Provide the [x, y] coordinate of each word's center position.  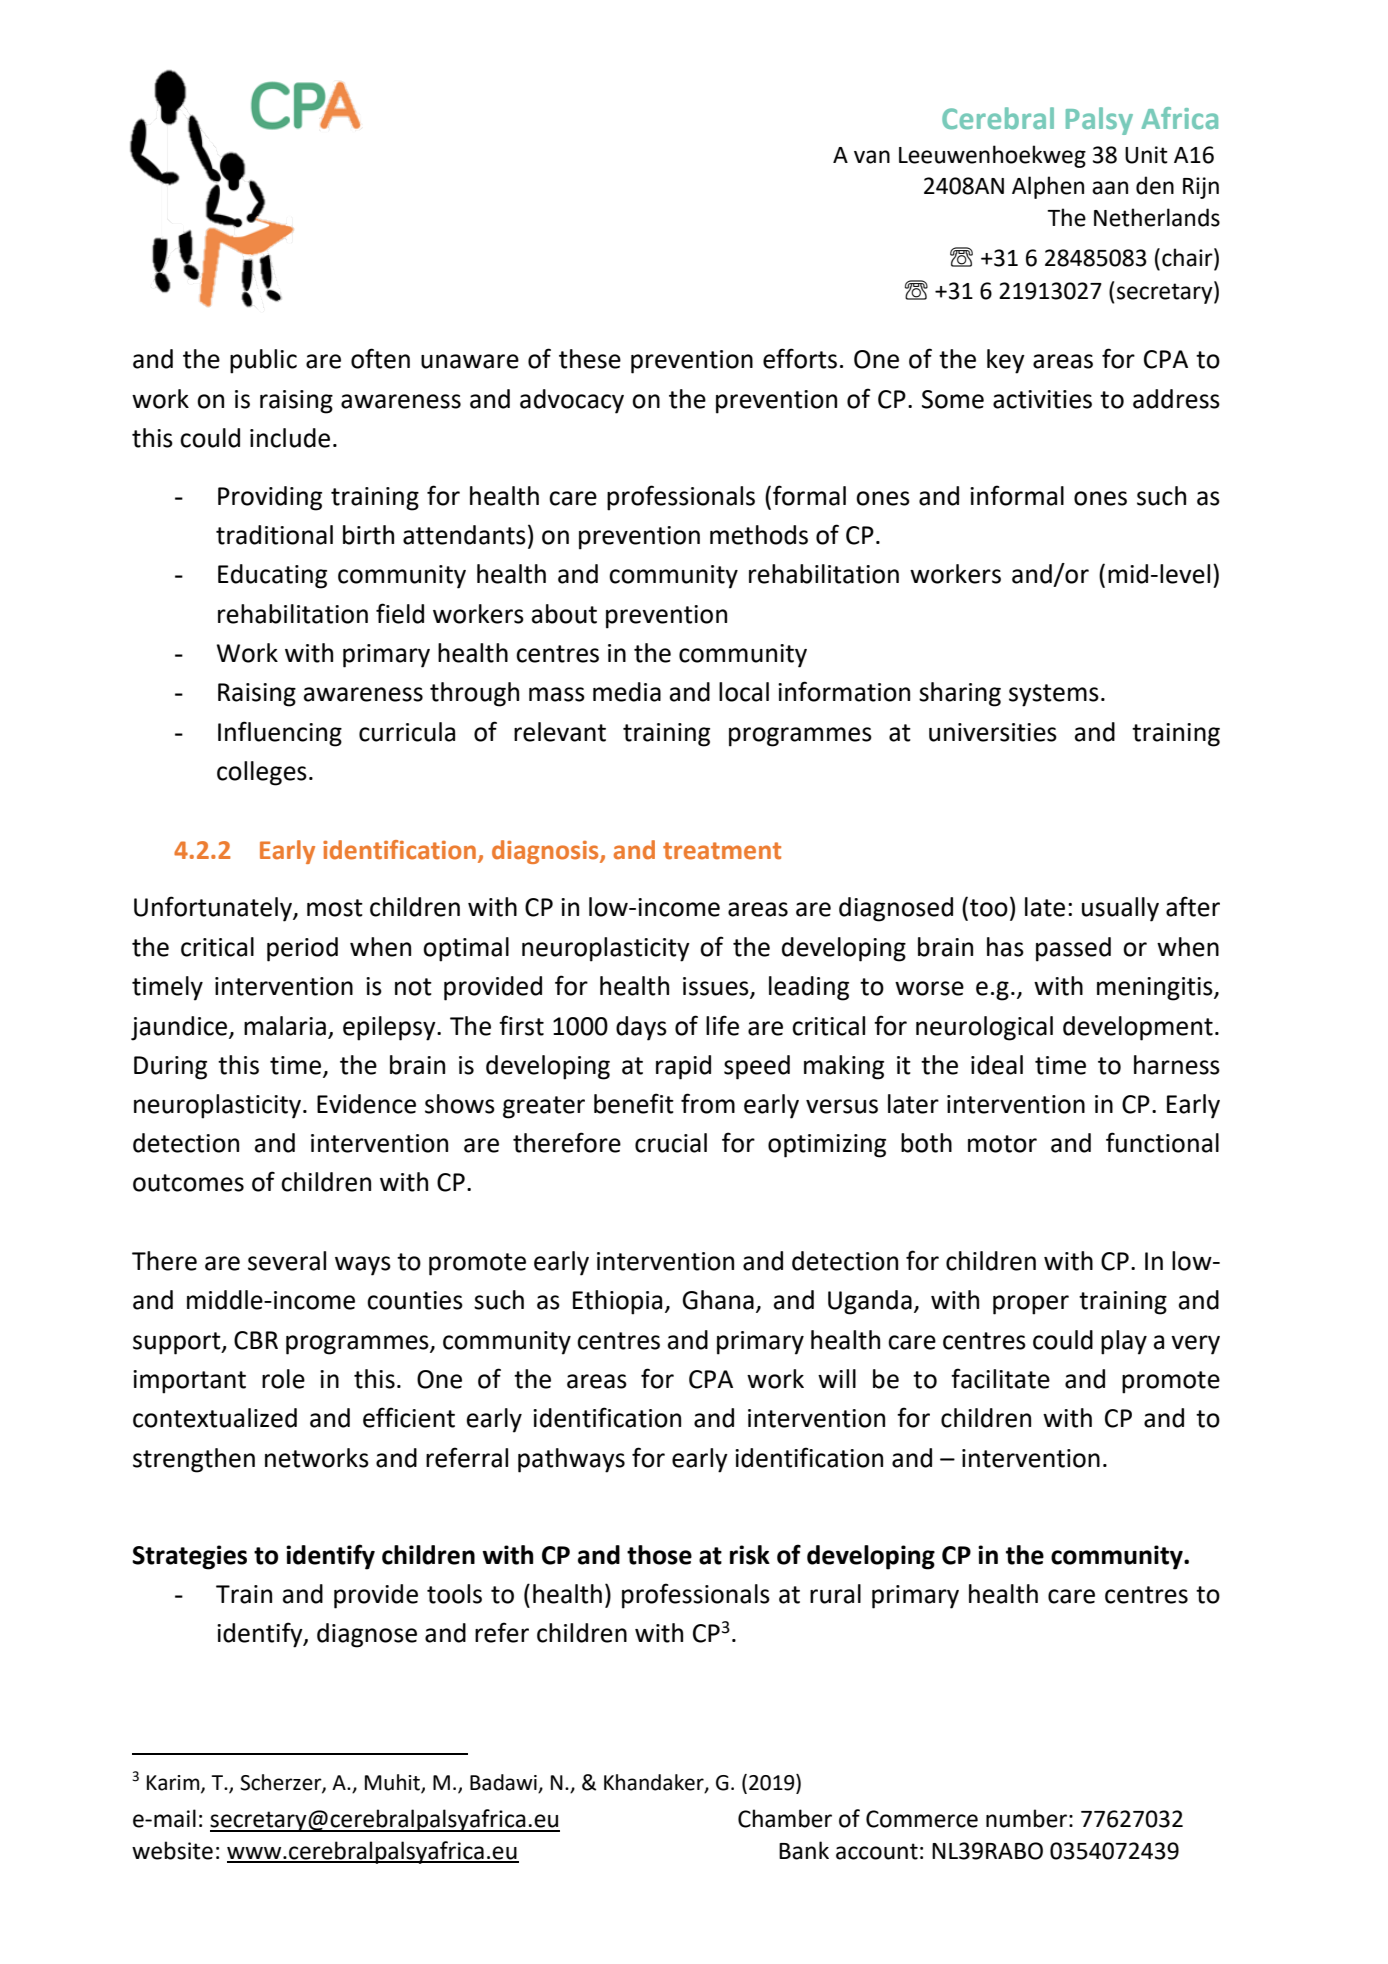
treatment [722, 851]
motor [1002, 1144]
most [335, 908]
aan [1110, 188]
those [659, 1555]
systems [1054, 695]
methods [759, 535]
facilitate [1000, 1378]
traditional [274, 535]
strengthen [194, 1460]
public [263, 361]
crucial [671, 1143]
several [287, 1261]
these [590, 359]
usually [1120, 909]
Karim [174, 1783]
